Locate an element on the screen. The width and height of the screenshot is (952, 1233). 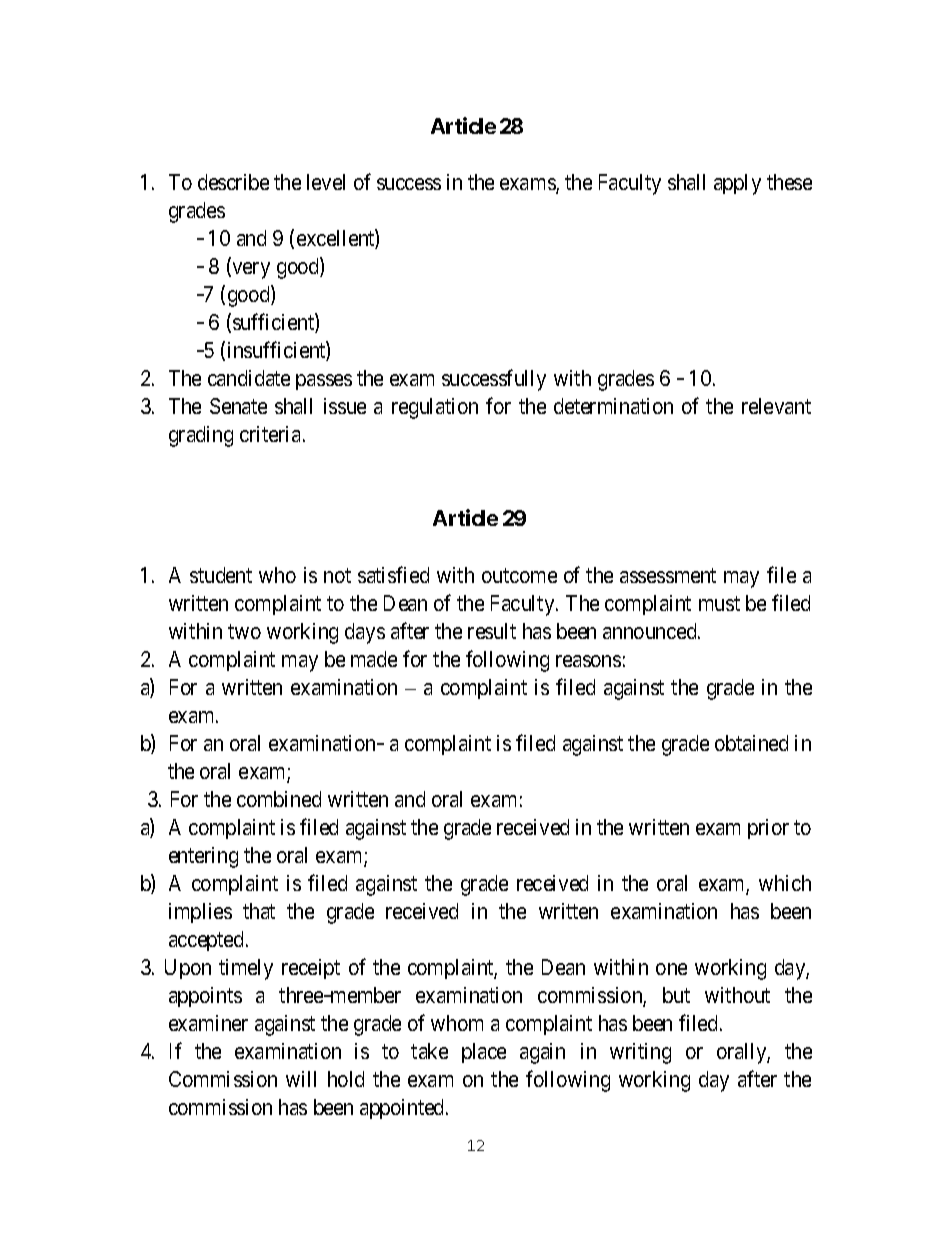
level is located at coordinates (326, 182).
